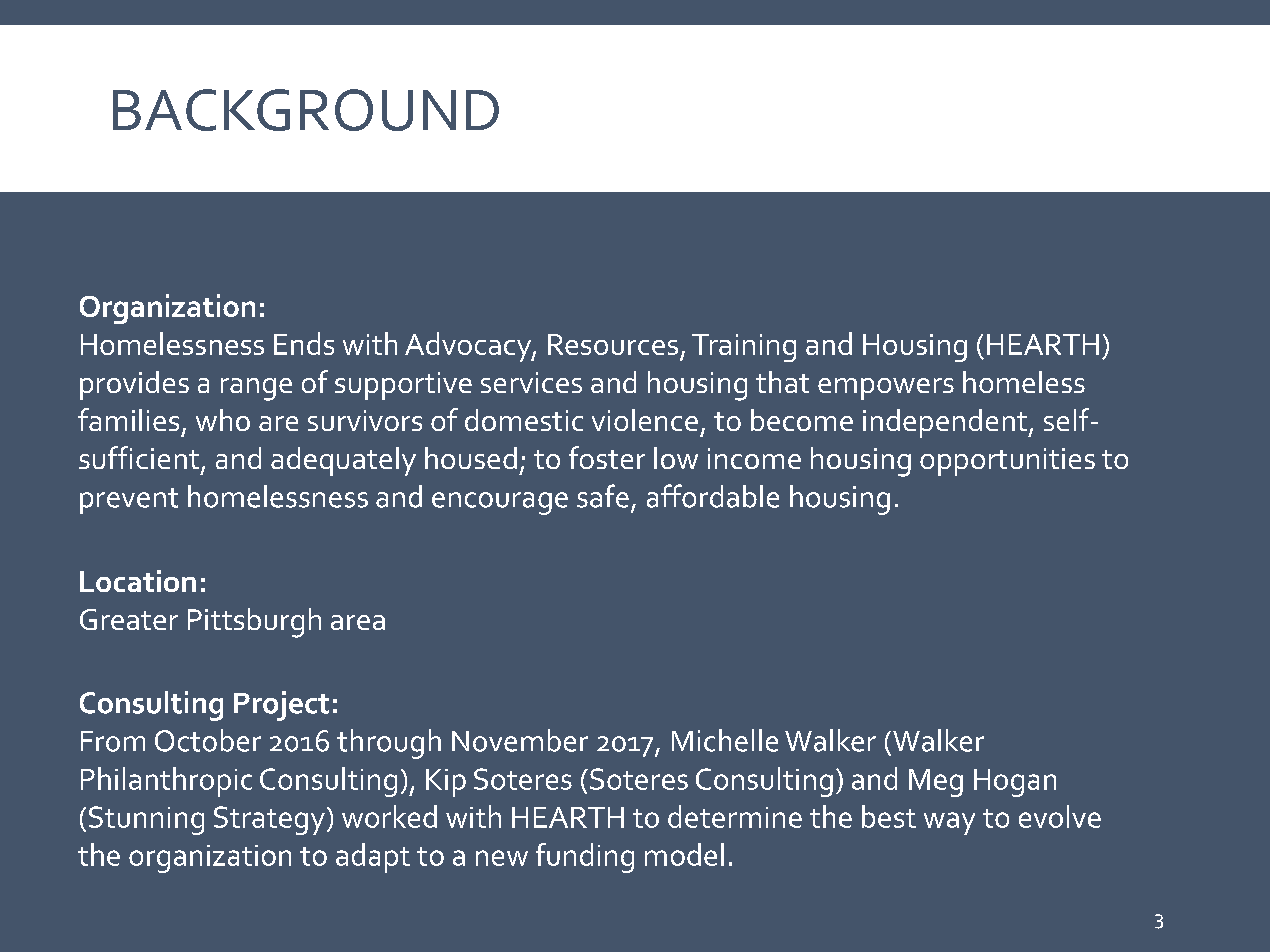  What do you see at coordinates (744, 348) in the image?
I see `Training` at bounding box center [744, 348].
